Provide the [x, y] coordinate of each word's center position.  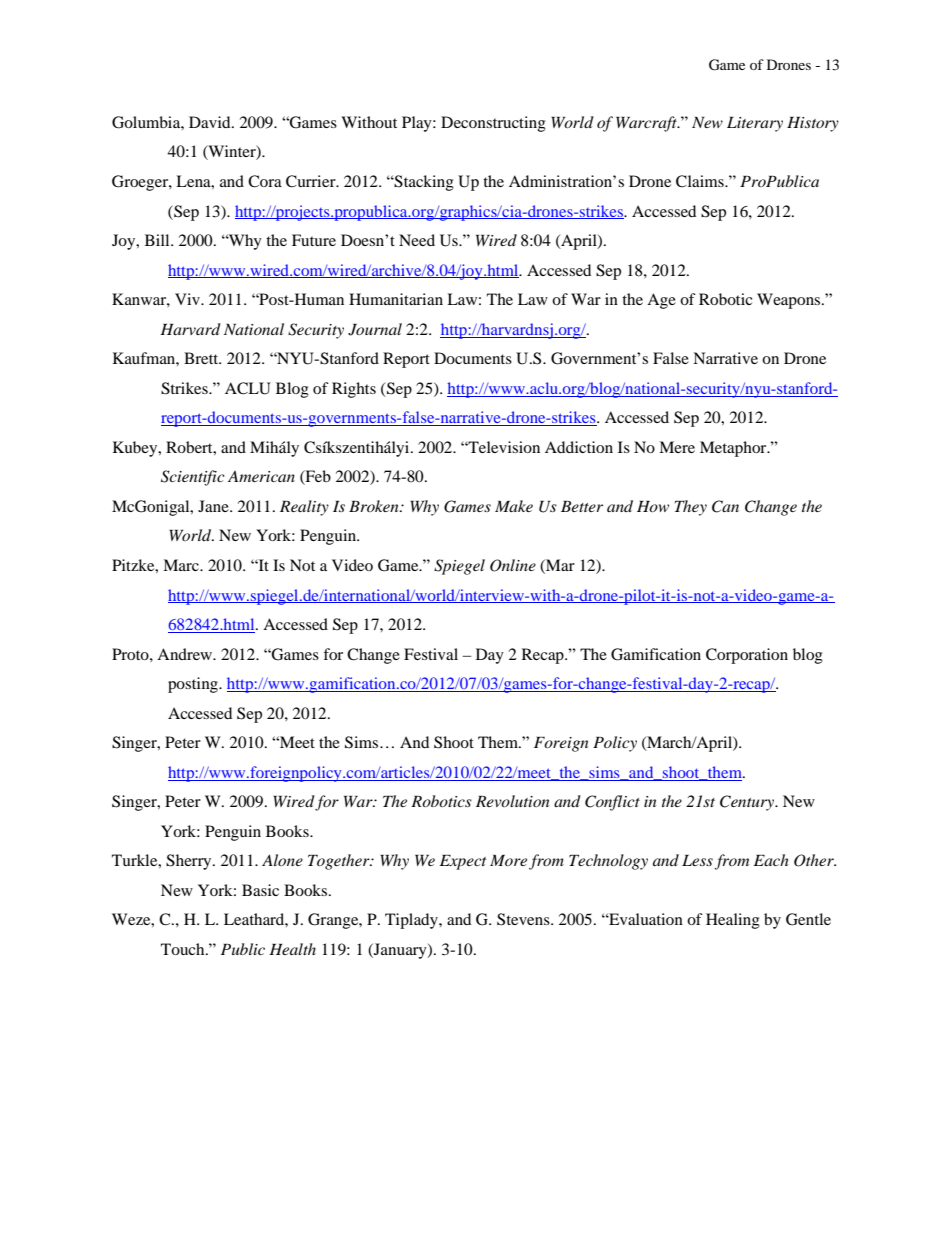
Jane [214, 506]
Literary [755, 124]
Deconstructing [493, 124]
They [691, 508]
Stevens [524, 919]
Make [514, 506]
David [211, 122]
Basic [260, 890]
